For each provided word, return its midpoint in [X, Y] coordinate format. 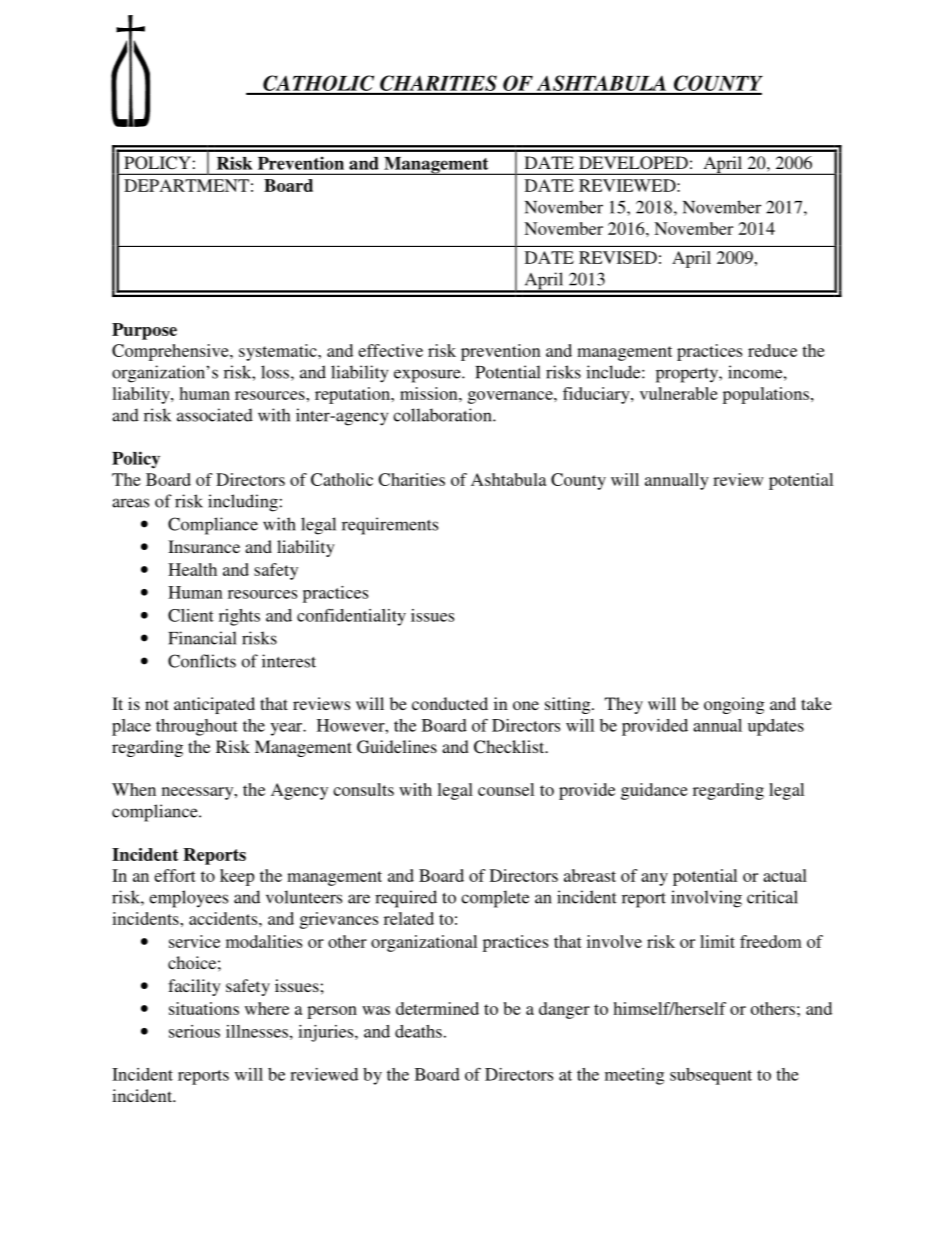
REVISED [618, 257]
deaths [418, 1031]
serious [194, 1031]
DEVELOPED [633, 163]
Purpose [144, 331]
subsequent [711, 1076]
